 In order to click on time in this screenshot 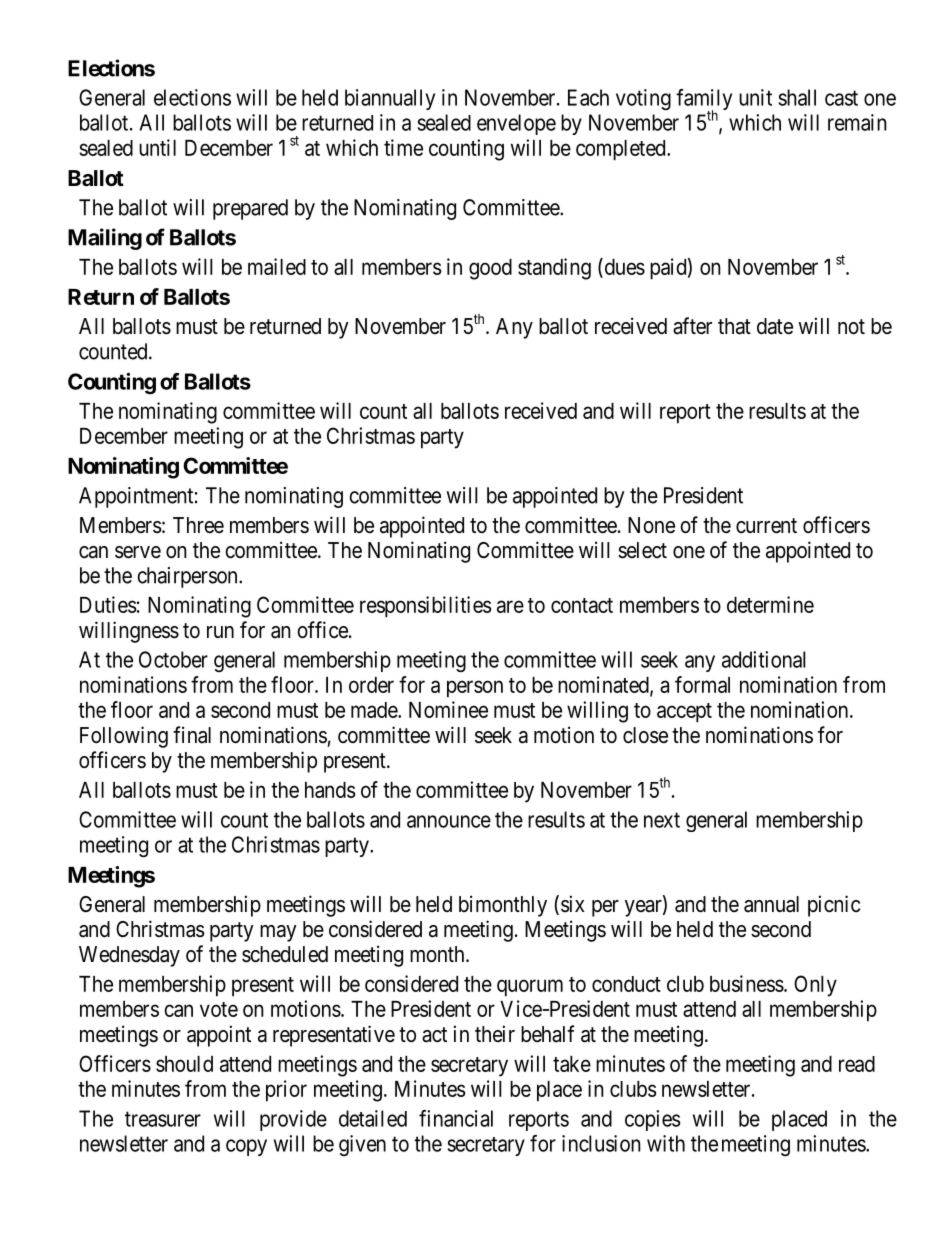, I will do `click(403, 147)`.
